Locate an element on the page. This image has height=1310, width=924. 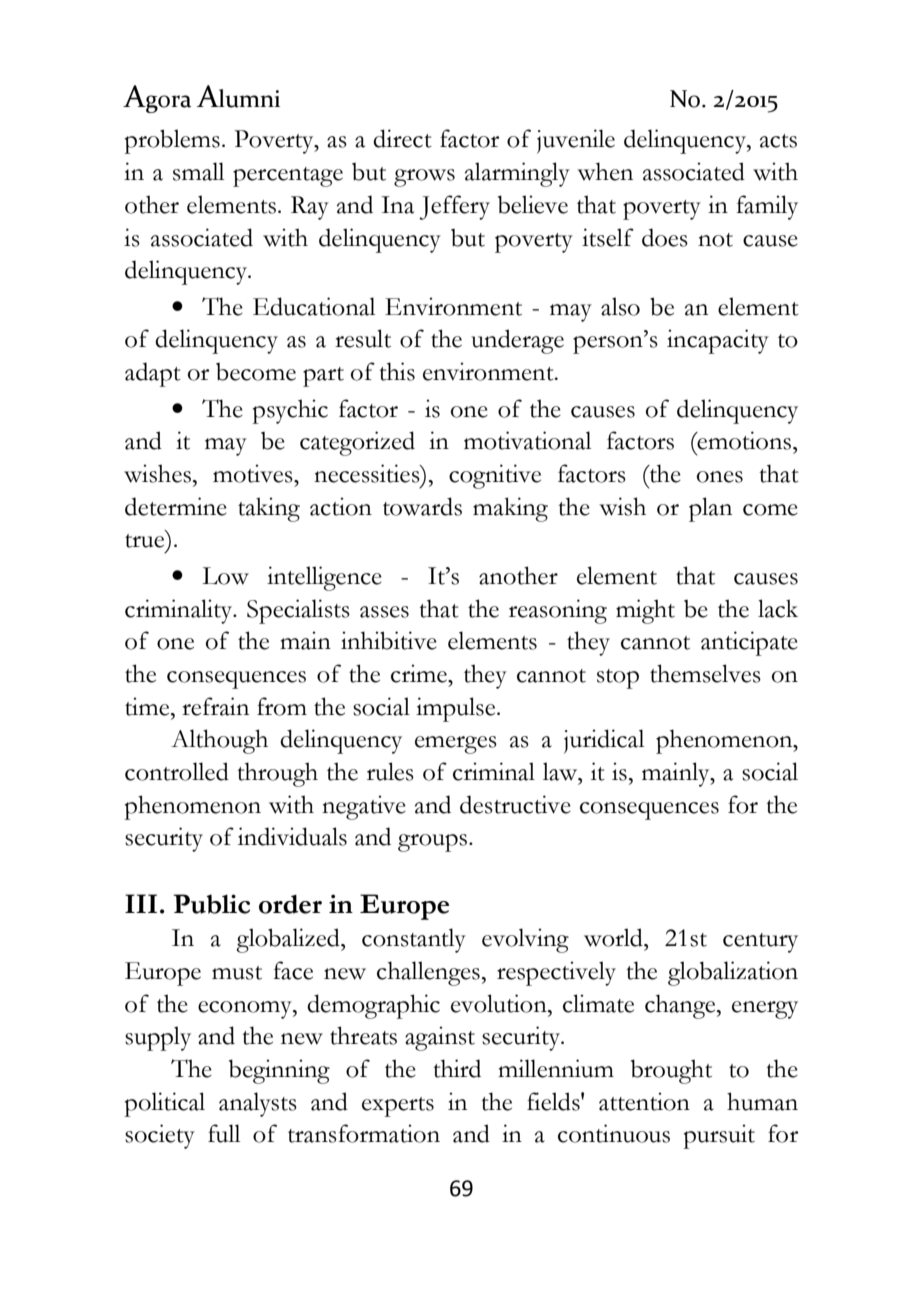
full is located at coordinates (224, 1133).
